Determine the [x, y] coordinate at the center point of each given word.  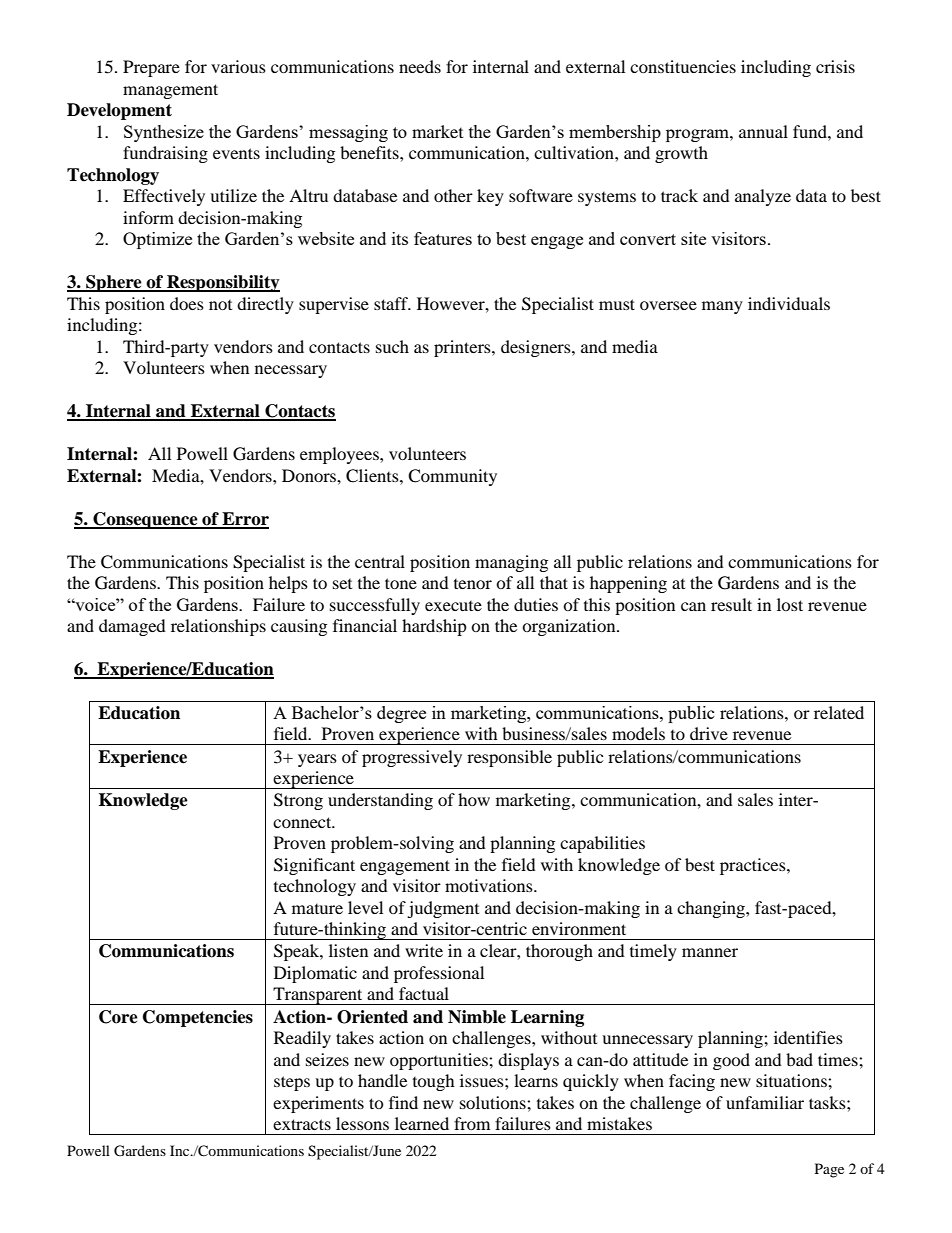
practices [754, 866]
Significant [314, 866]
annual [763, 131]
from [472, 1123]
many [722, 307]
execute [453, 606]
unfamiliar [765, 1102]
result [731, 604]
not [220, 305]
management [170, 91]
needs [420, 66]
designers [537, 348]
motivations [490, 885]
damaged [132, 627]
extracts [302, 1124]
